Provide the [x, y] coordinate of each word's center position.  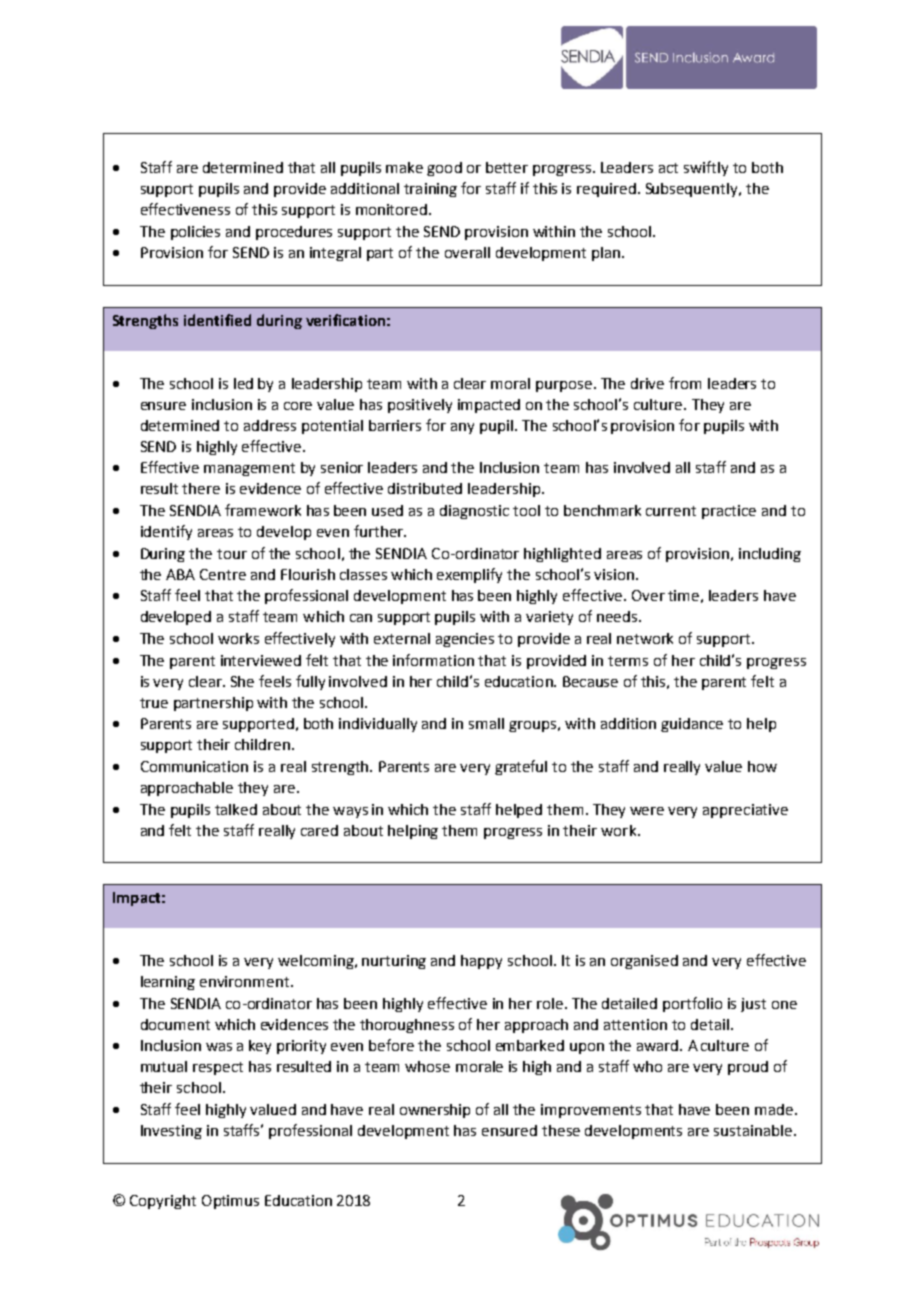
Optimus [230, 1202]
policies [195, 233]
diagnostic [474, 512]
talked [236, 809]
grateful [521, 767]
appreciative [745, 811]
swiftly [706, 168]
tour [232, 554]
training [430, 190]
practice [729, 512]
